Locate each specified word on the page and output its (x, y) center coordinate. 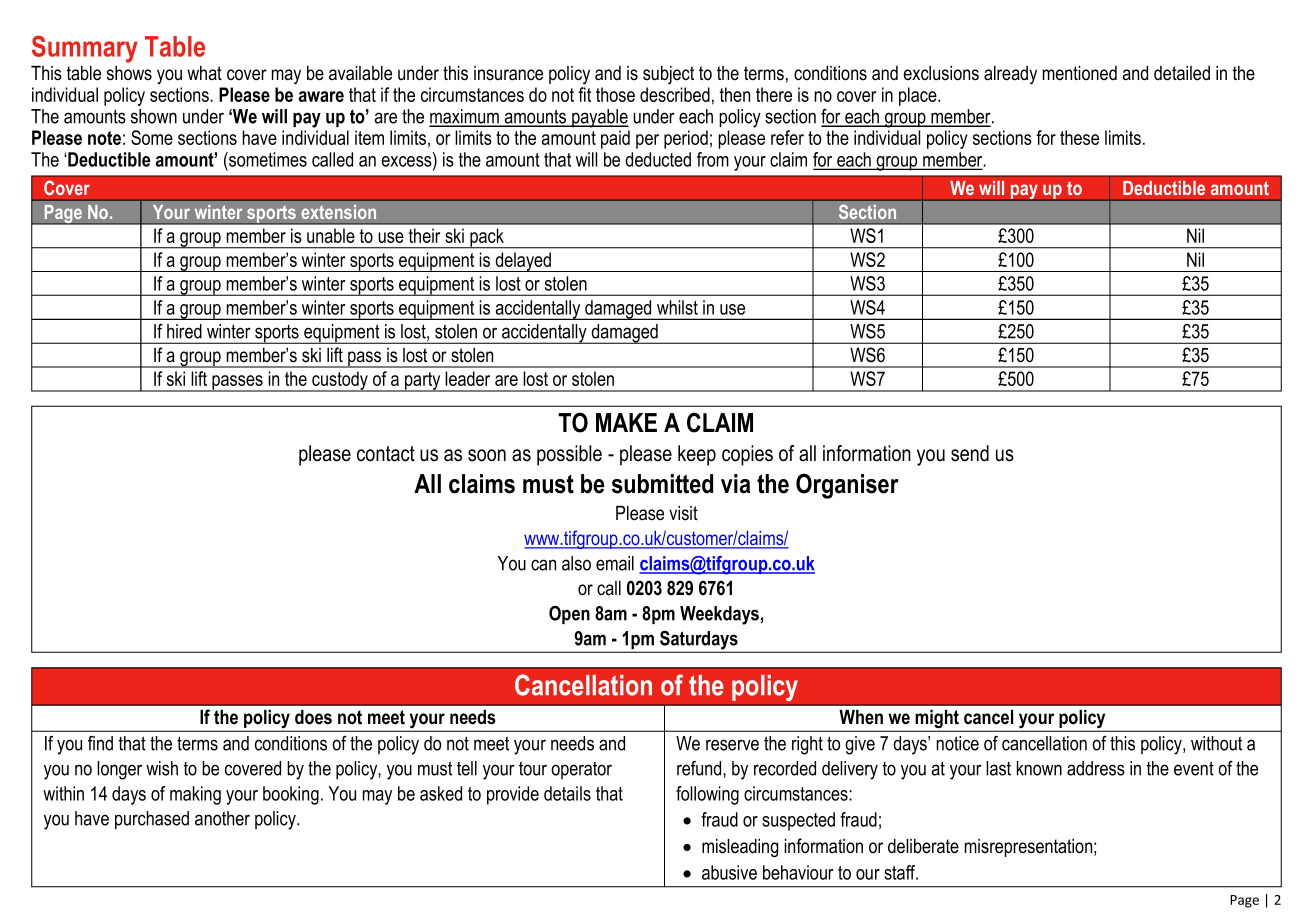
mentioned (1080, 73)
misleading (740, 848)
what (204, 73)
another (222, 818)
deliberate (923, 846)
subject (668, 75)
